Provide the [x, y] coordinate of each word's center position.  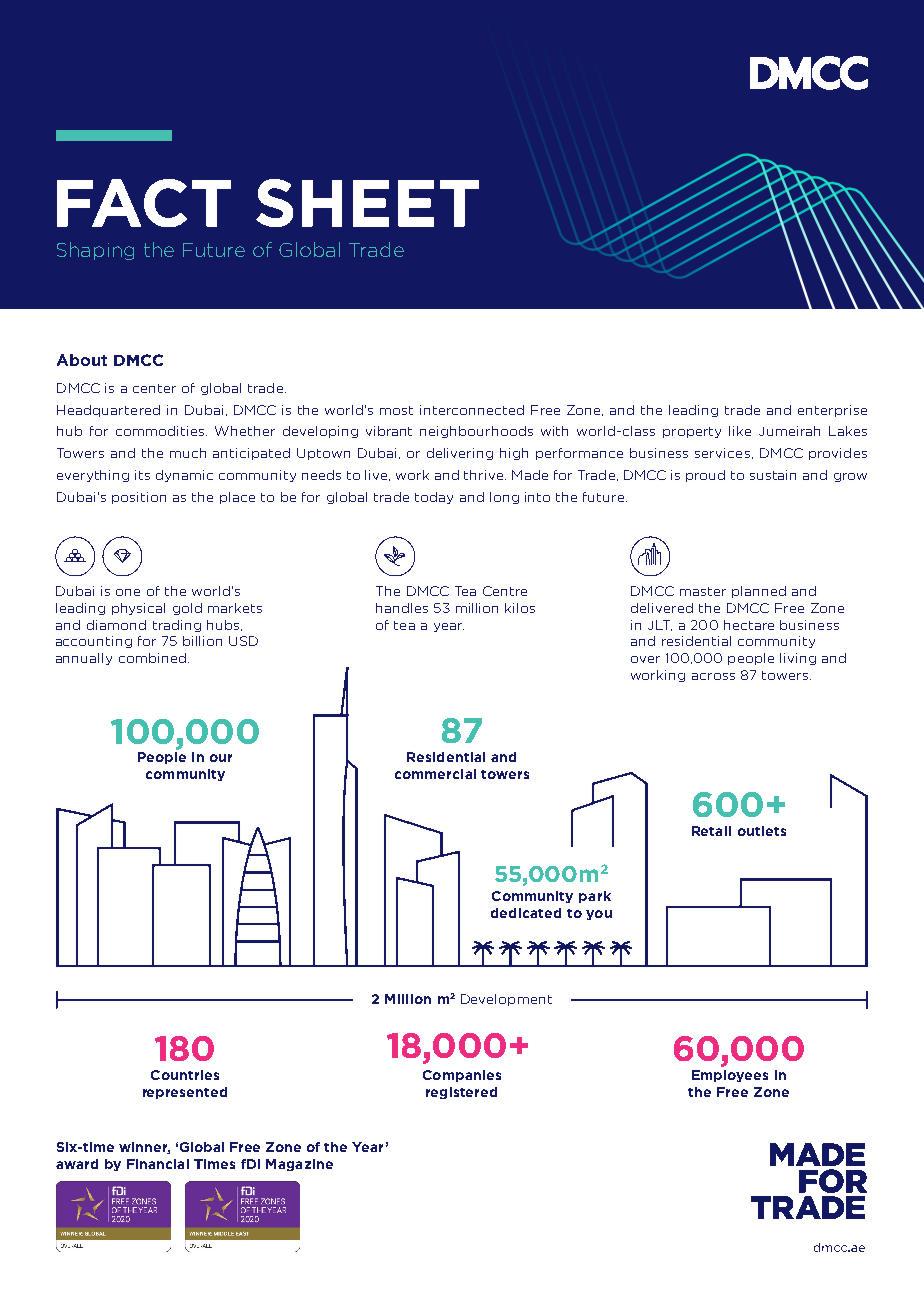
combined [152, 658]
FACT [144, 203]
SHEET [367, 203]
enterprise [832, 411]
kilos [520, 608]
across [713, 676]
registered [461, 1093]
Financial [158, 1164]
